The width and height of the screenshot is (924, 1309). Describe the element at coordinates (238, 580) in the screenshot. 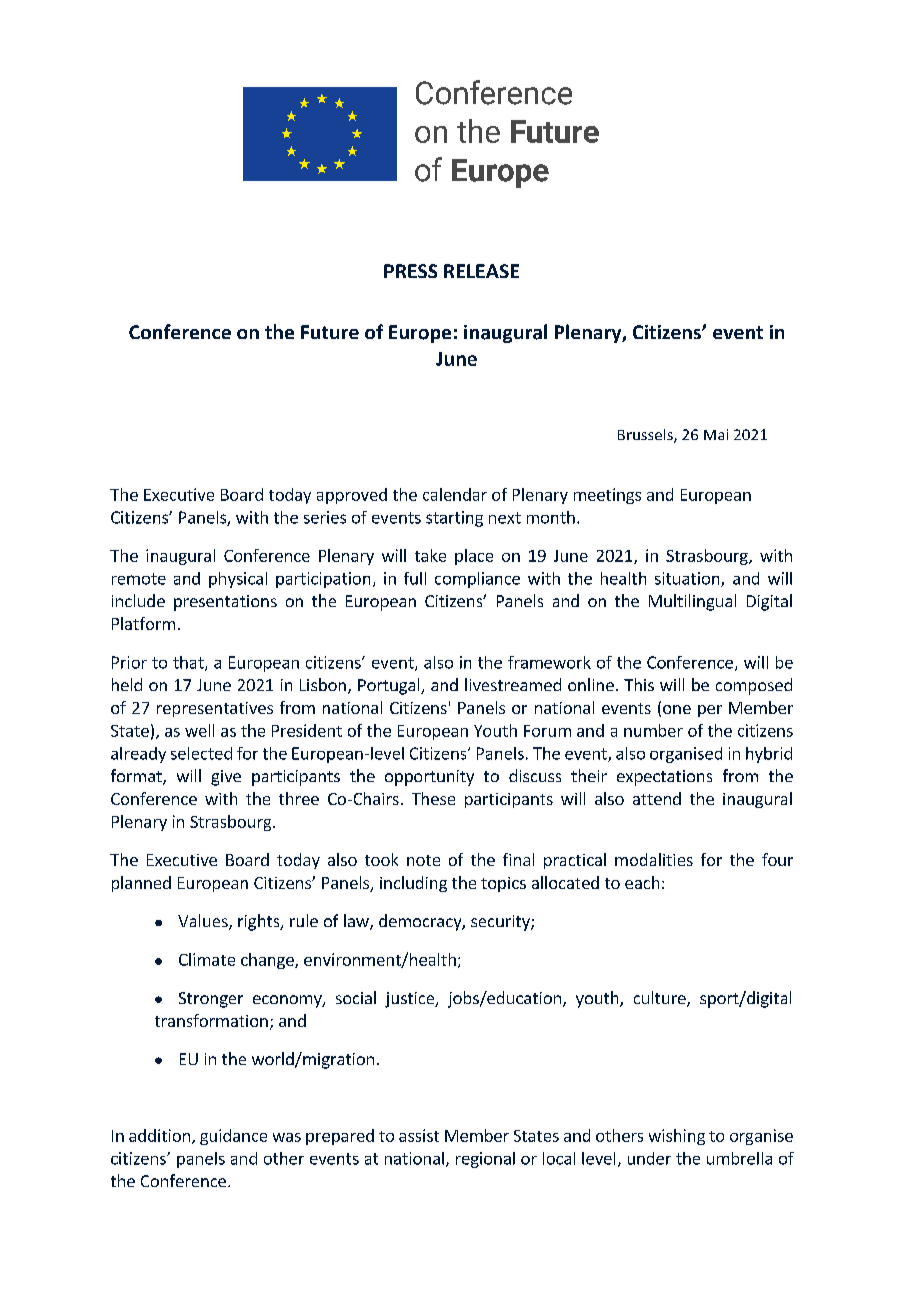

I see `physical` at that location.
